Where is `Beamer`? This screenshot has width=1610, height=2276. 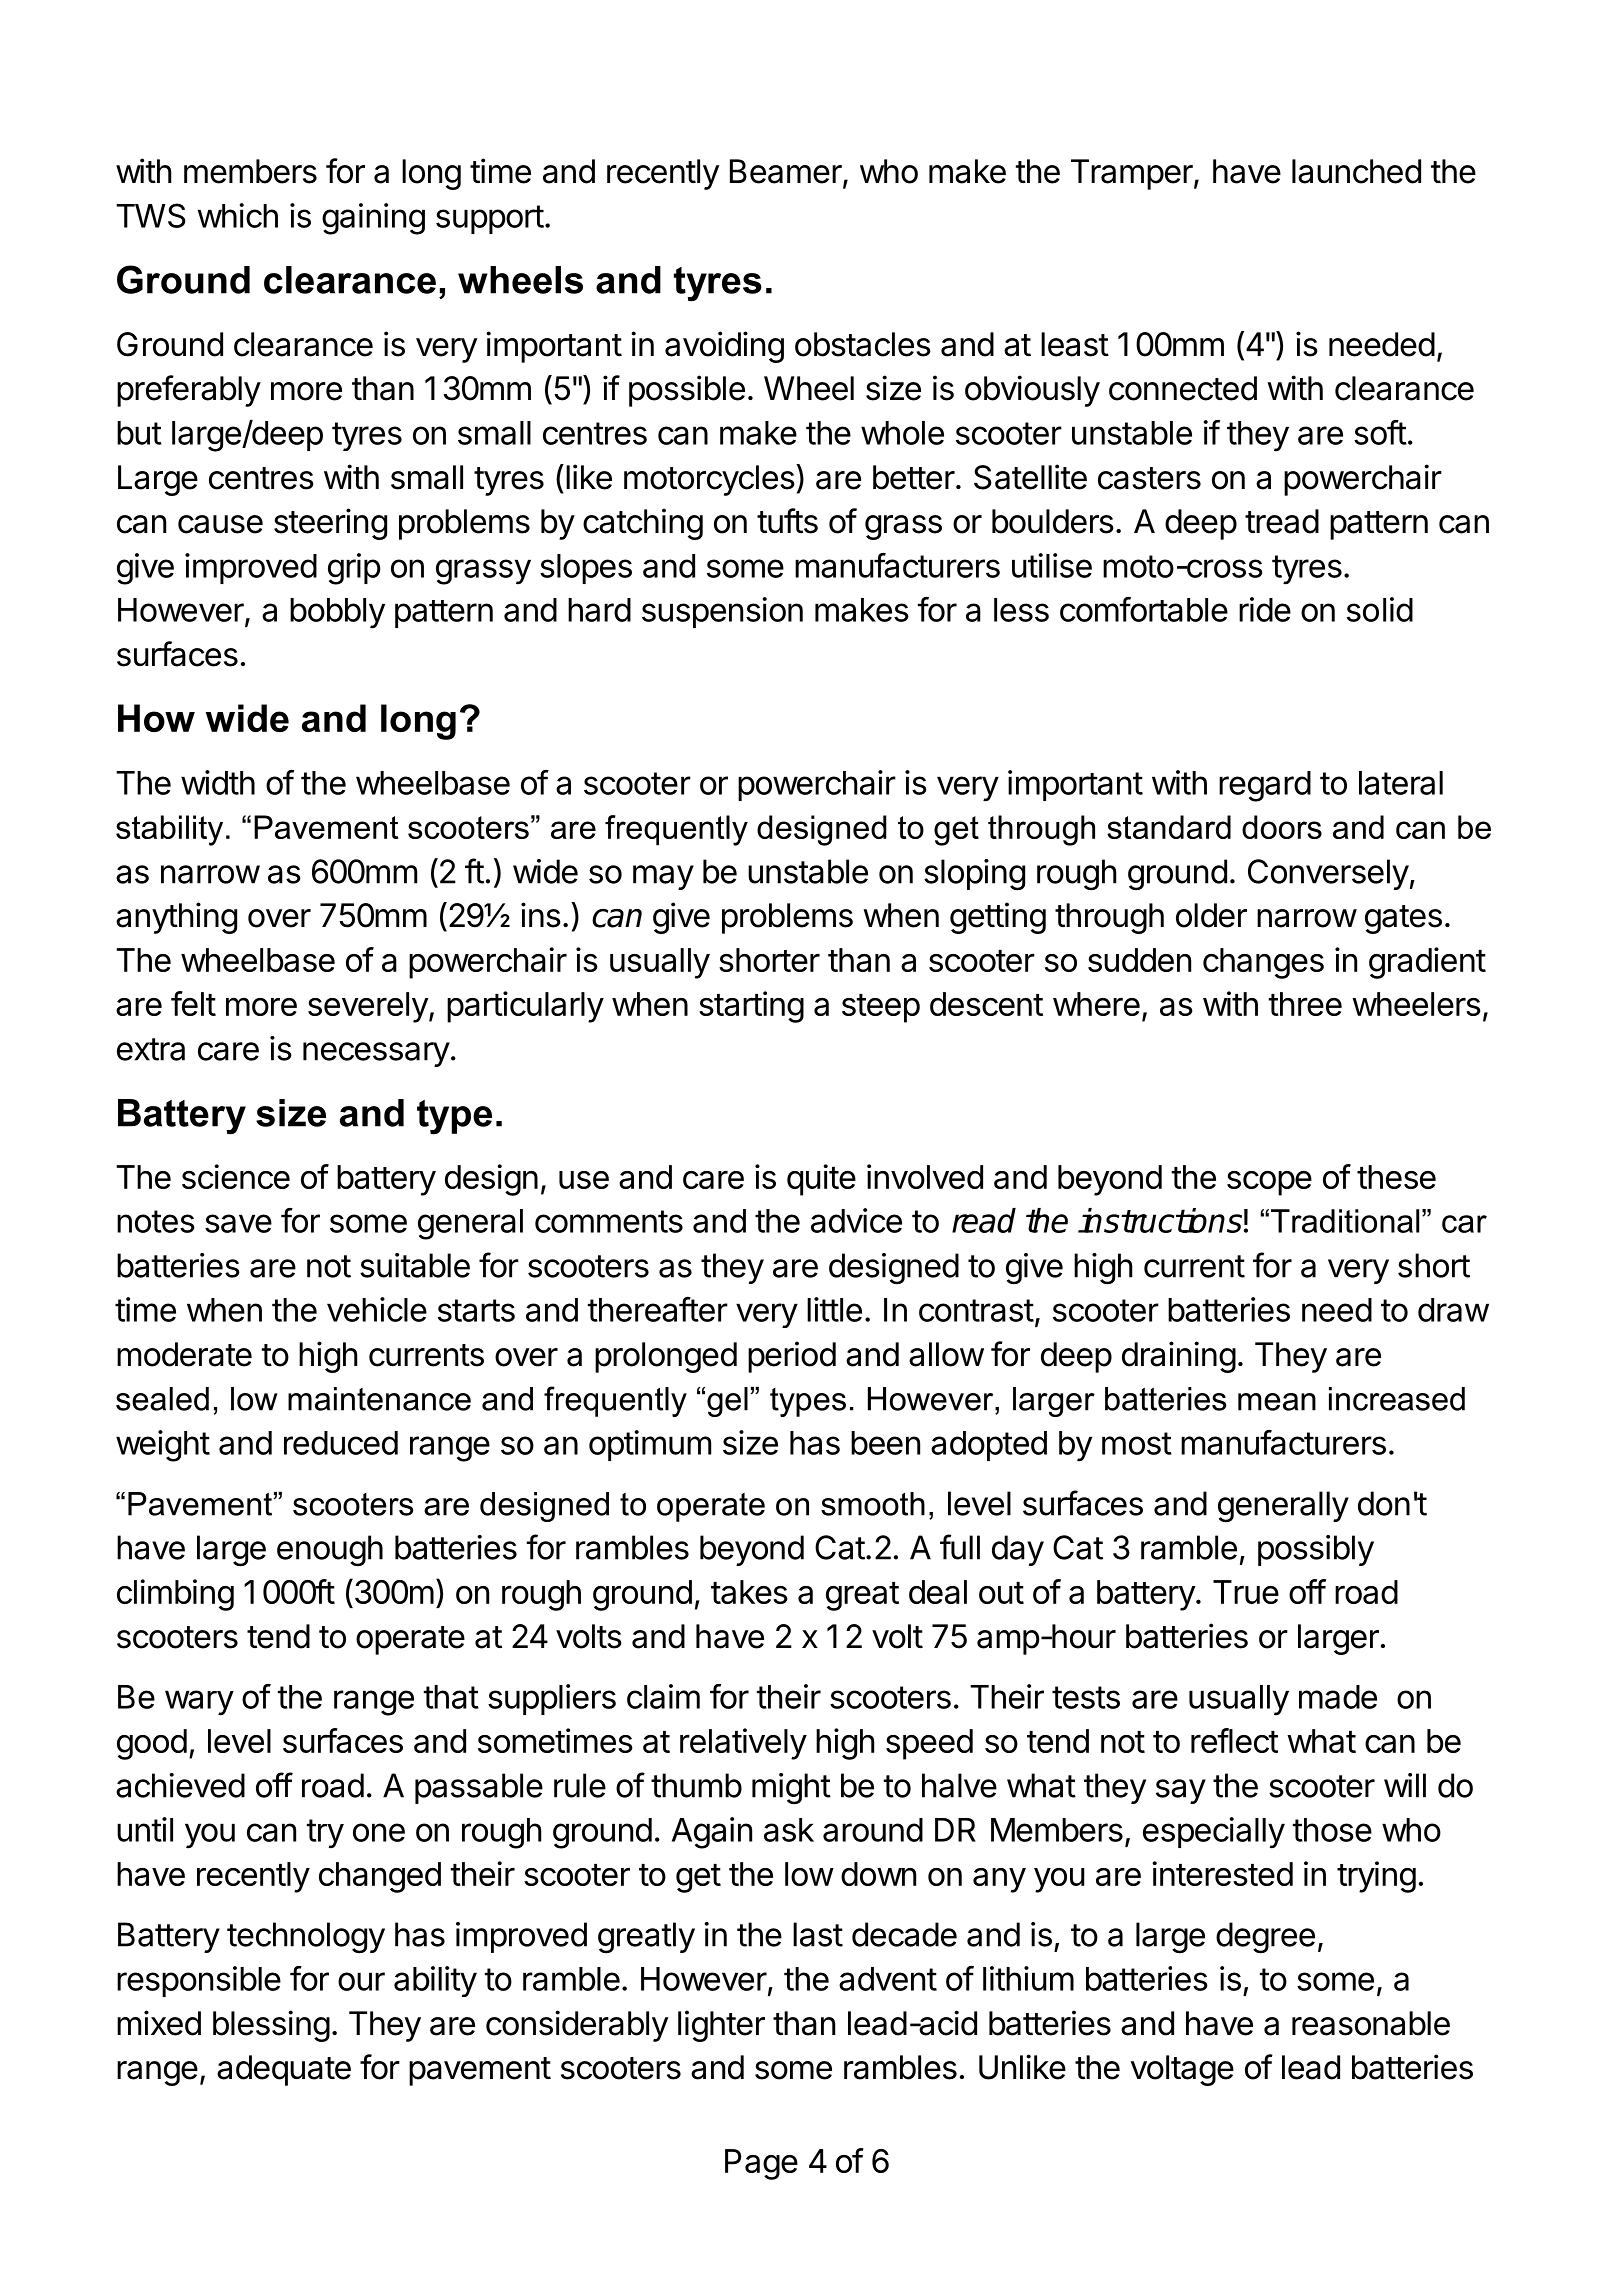 Beamer is located at coordinates (786, 171).
